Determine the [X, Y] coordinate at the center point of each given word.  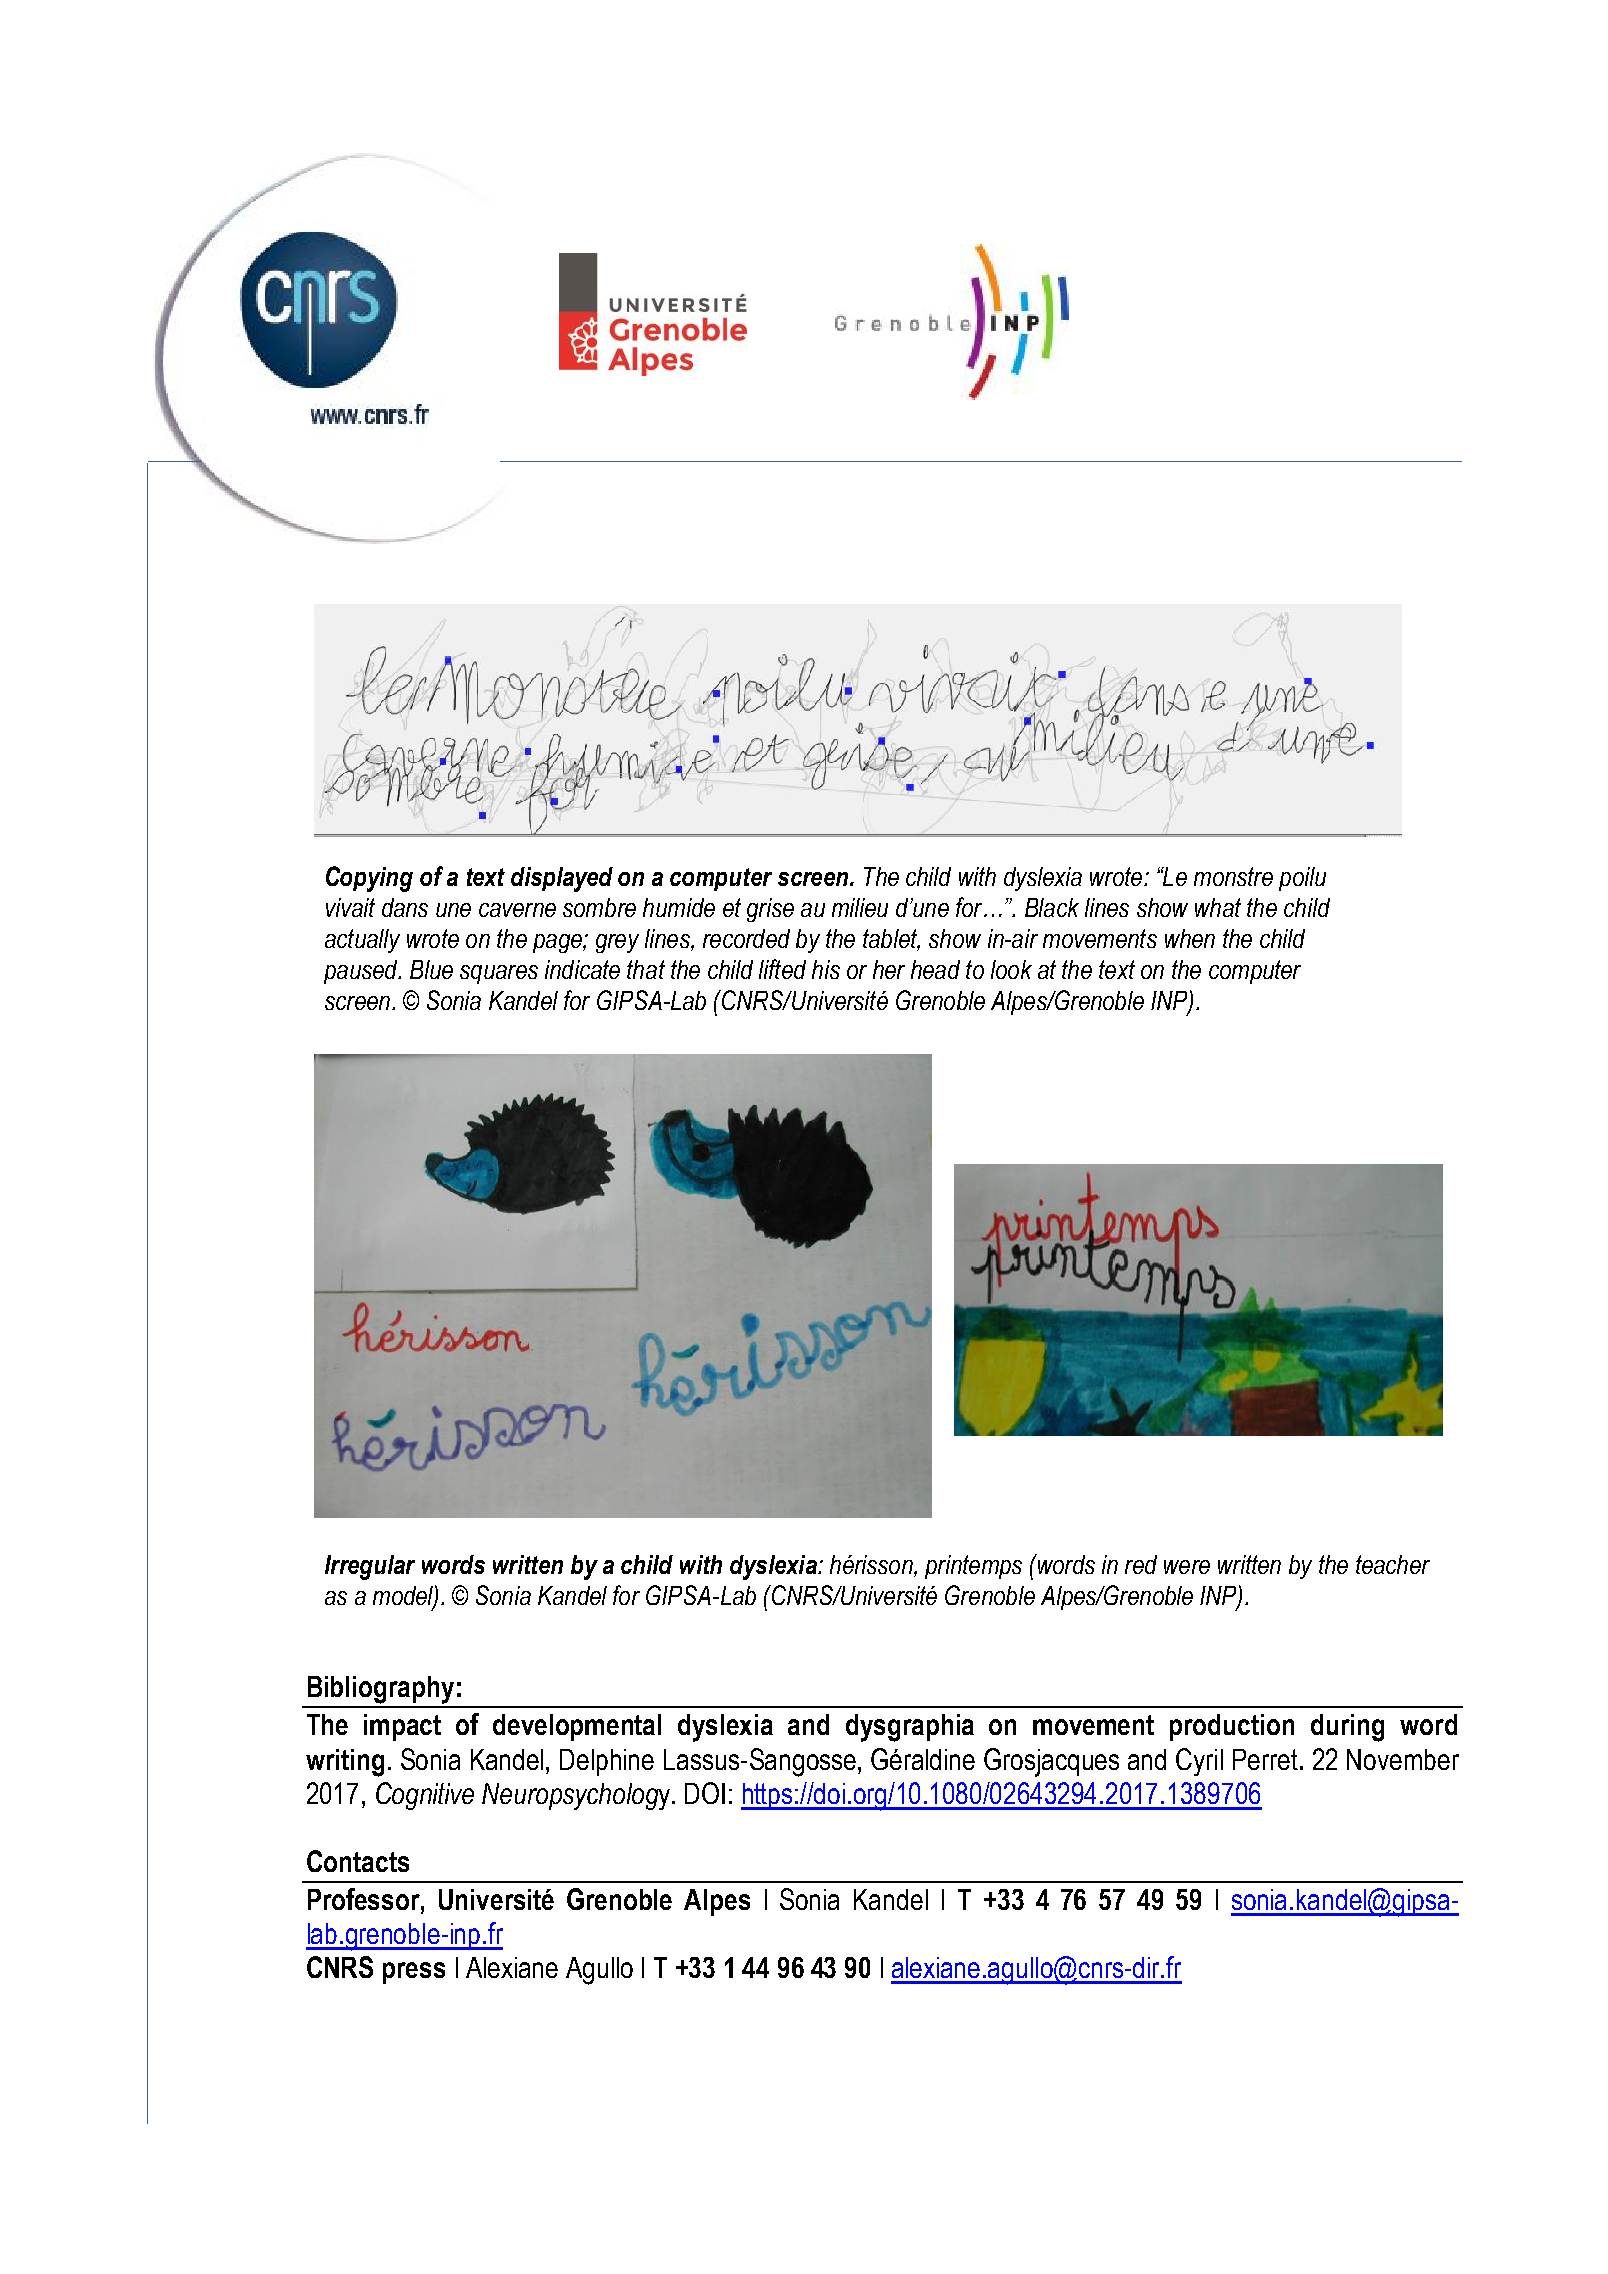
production [1232, 1727]
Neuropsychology [577, 1796]
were [1187, 1567]
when [1190, 938]
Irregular [370, 1567]
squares [499, 974]
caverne [517, 910]
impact [402, 1727]
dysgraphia [910, 1728]
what [1218, 907]
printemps [973, 1567]
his [826, 969]
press [414, 1973]
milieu [860, 907]
